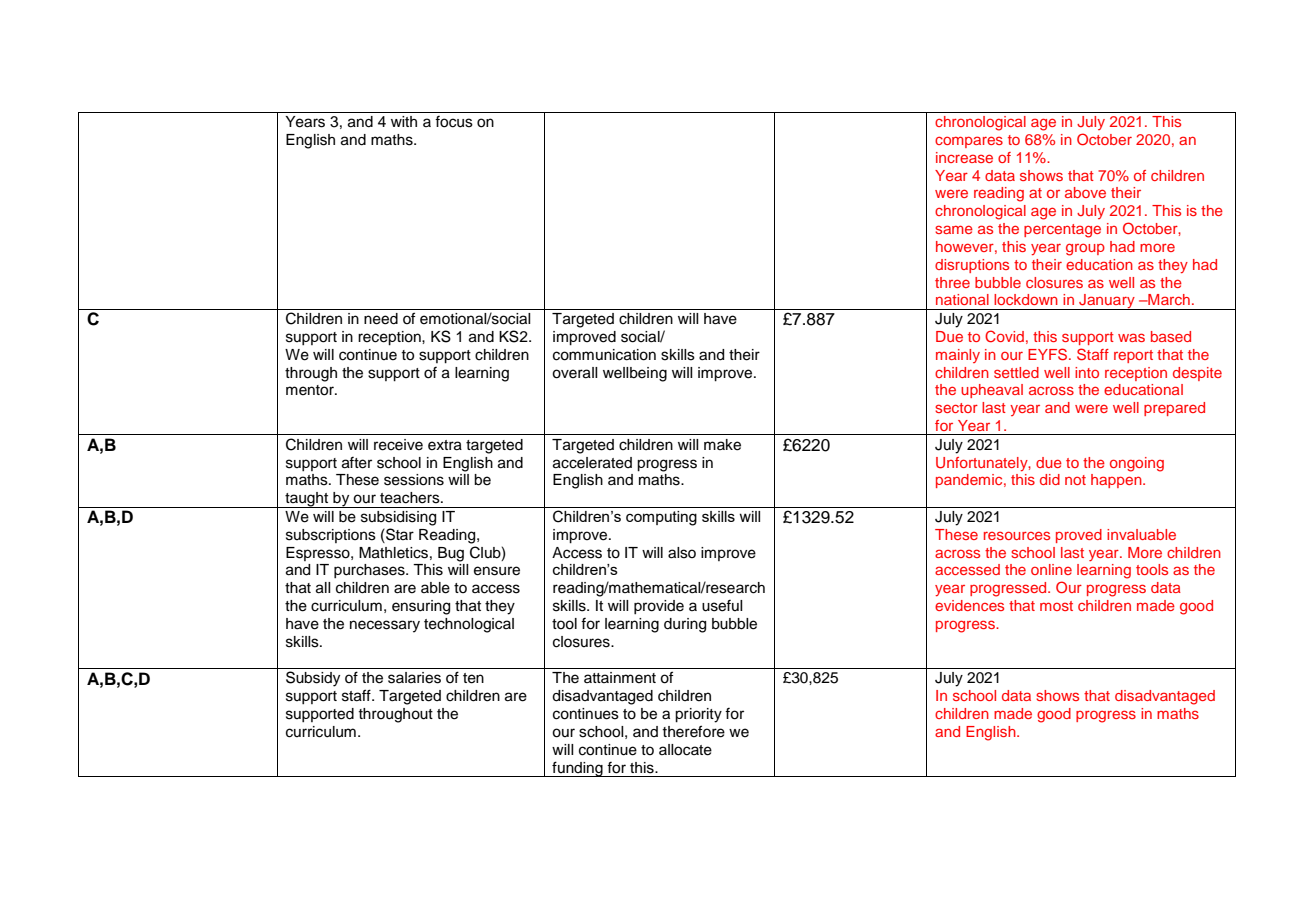  Describe the element at coordinates (722, 606) in the screenshot. I see `useful` at that location.
